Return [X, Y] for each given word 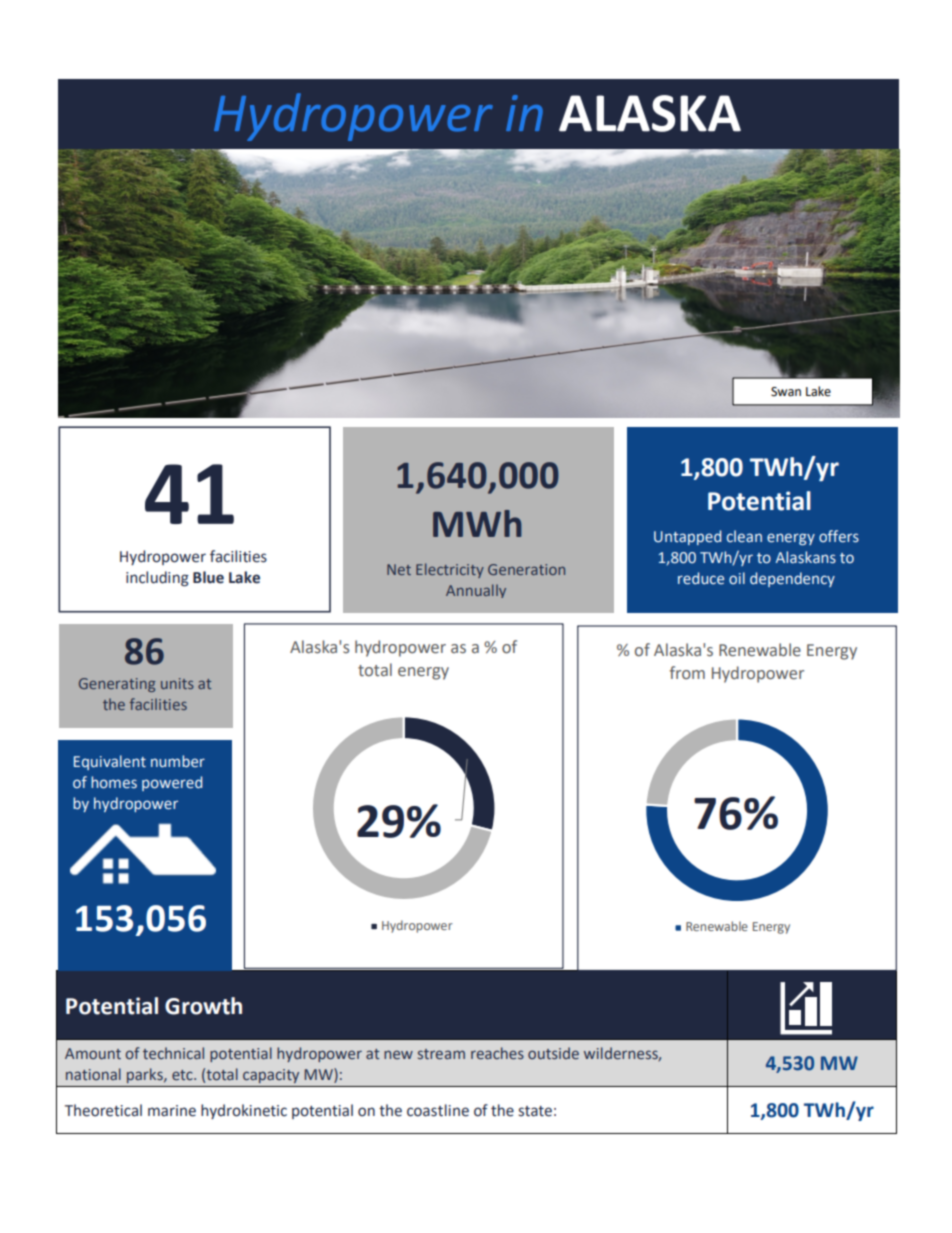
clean [744, 536]
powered [172, 783]
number [178, 761]
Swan [786, 392]
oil [737, 578]
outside [553, 1053]
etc [183, 1075]
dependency [792, 579]
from [687, 672]
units [177, 683]
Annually [476, 591]
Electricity [450, 570]
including [157, 579]
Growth [203, 1006]
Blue [208, 577]
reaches [497, 1053]
